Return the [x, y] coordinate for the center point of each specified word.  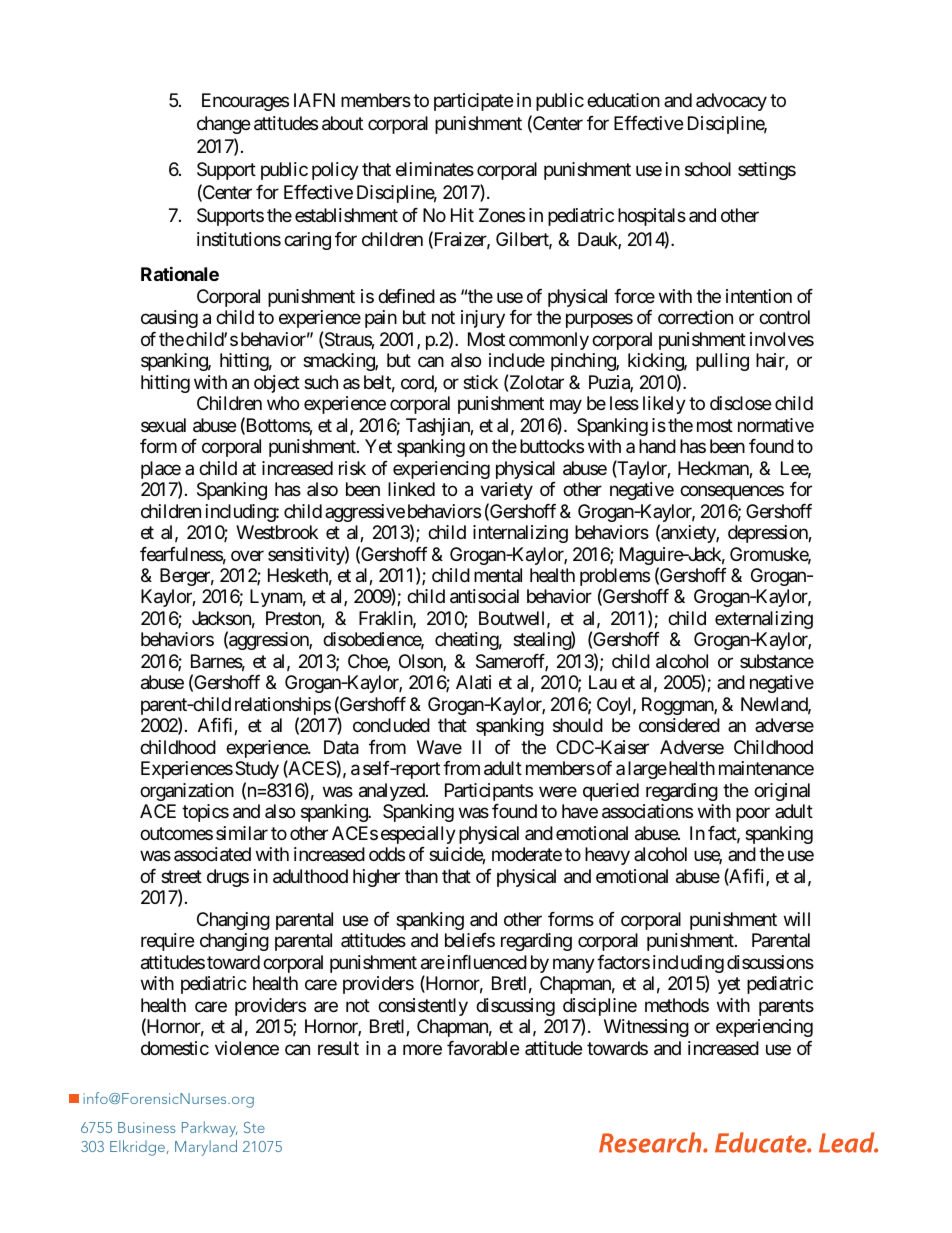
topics [205, 813]
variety [506, 491]
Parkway [210, 1129]
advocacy [731, 102]
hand [657, 446]
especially [418, 835]
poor [753, 815]
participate [473, 102]
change [223, 125]
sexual [163, 425]
